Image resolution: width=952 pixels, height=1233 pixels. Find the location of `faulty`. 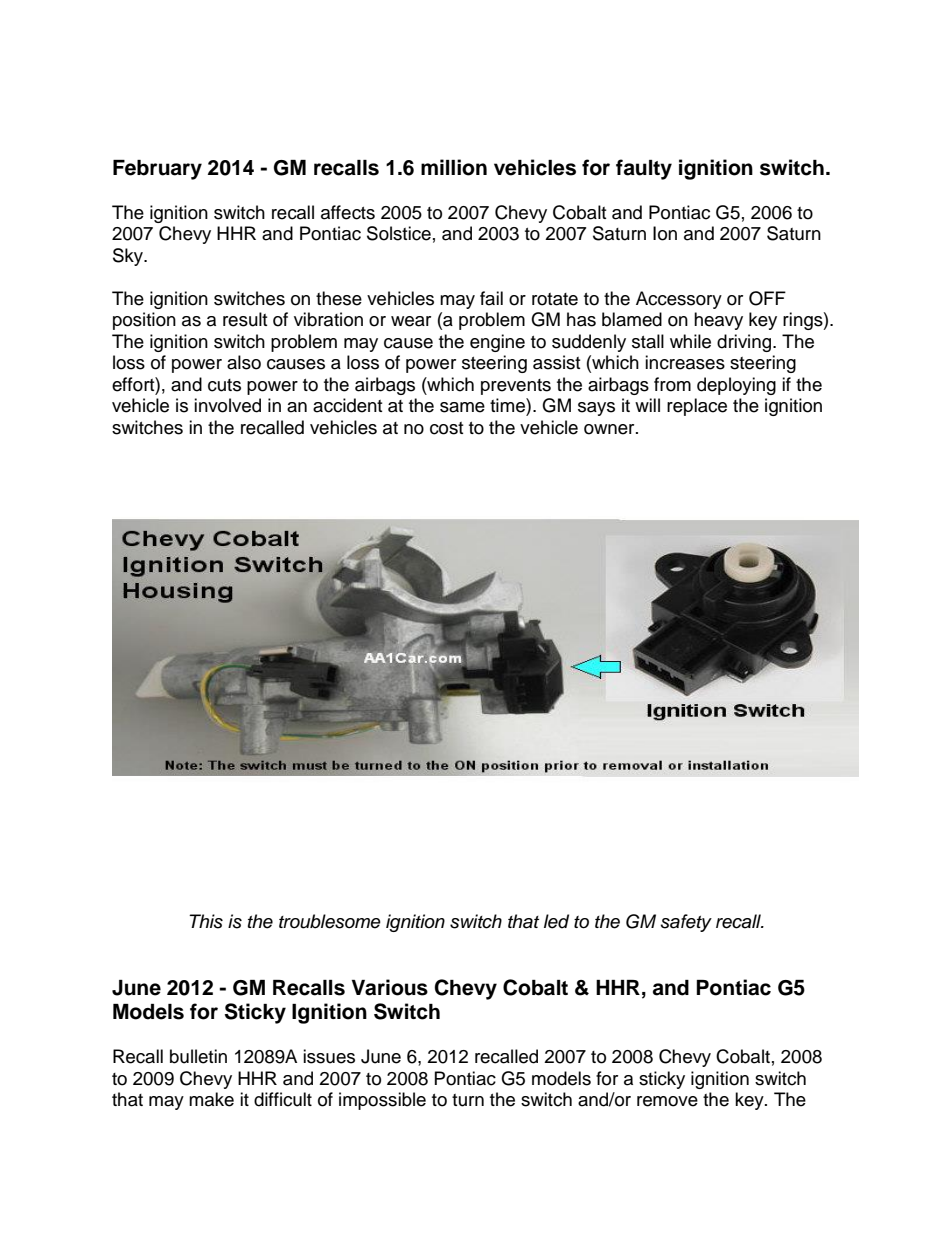

faulty is located at coordinates (644, 169).
